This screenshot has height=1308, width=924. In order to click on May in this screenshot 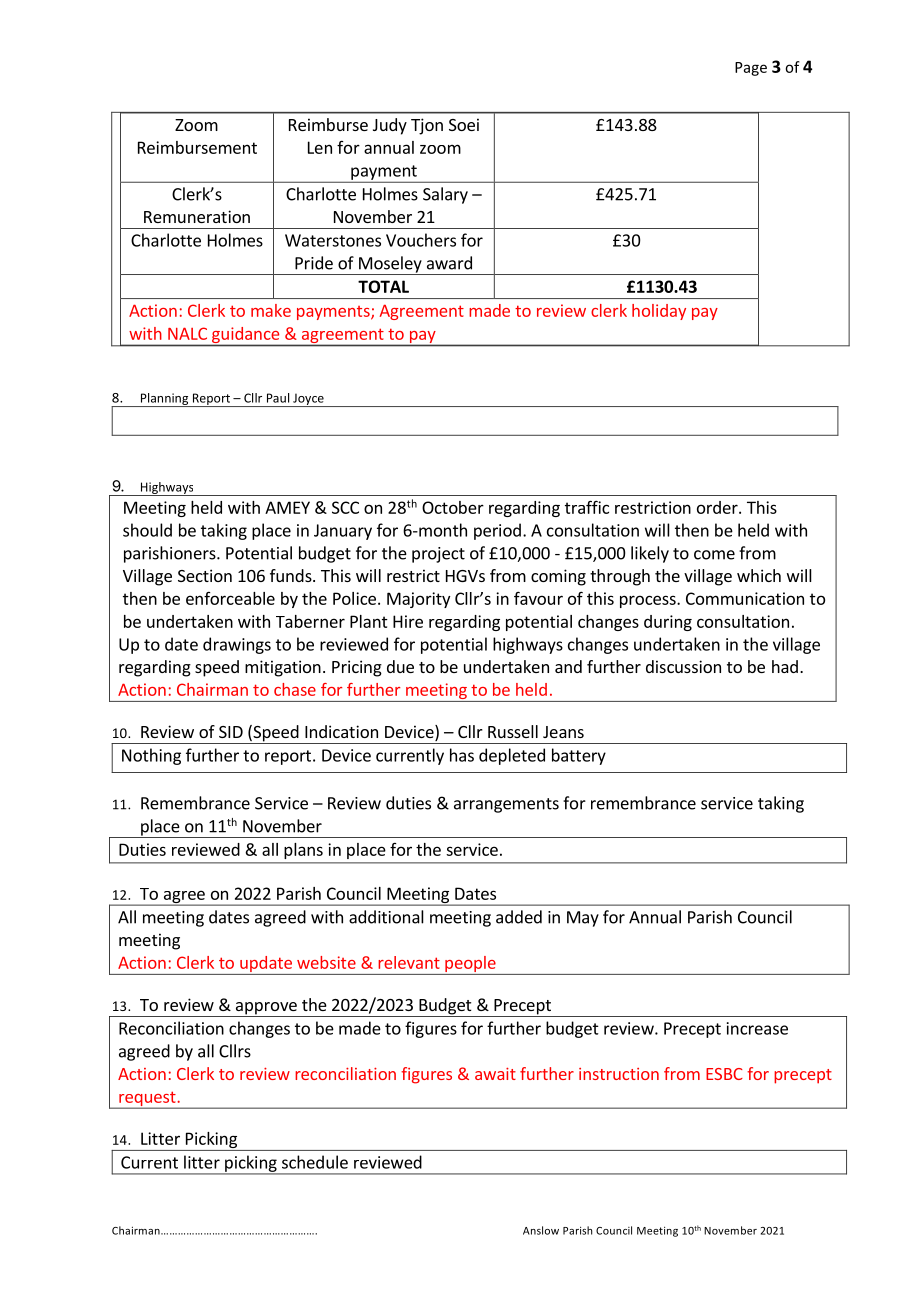, I will do `click(583, 919)`.
